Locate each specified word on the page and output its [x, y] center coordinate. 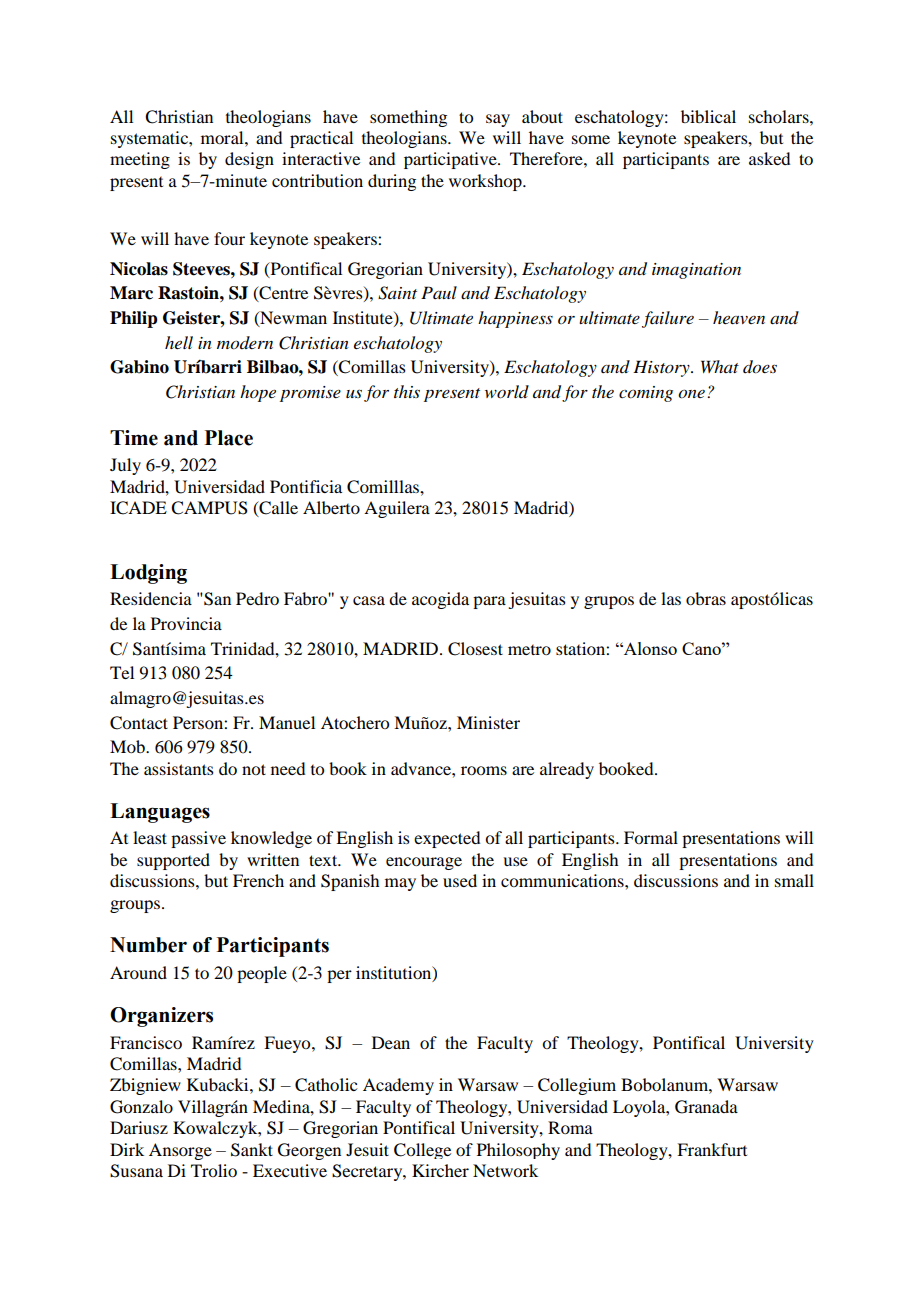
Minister [488, 722]
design [249, 160]
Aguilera [397, 509]
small [794, 880]
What [720, 366]
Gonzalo [141, 1107]
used [460, 880]
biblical [708, 116]
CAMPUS [209, 508]
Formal [651, 837]
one [691, 394]
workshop [486, 182]
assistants [179, 768]
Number [148, 945]
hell [179, 342]
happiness [515, 319]
